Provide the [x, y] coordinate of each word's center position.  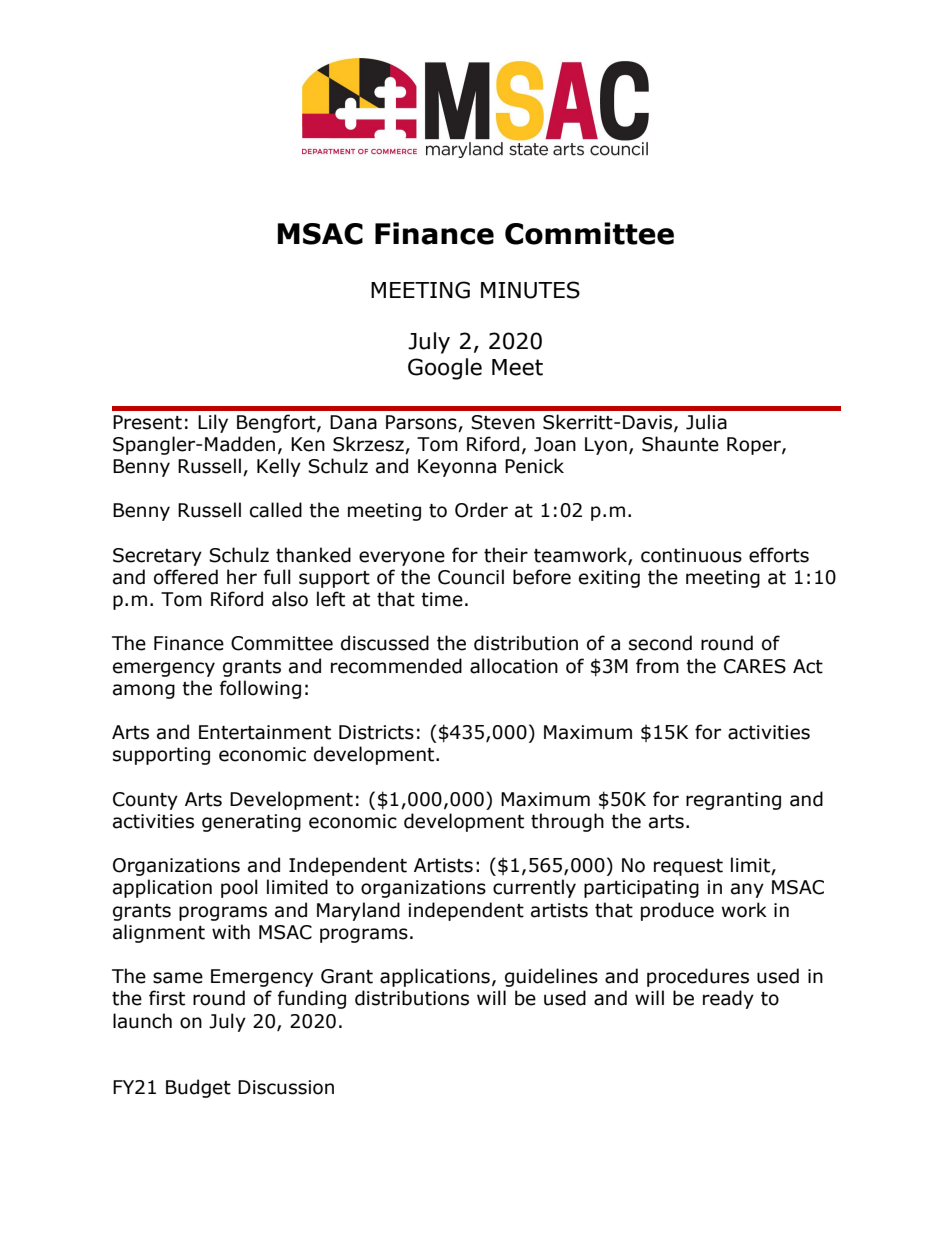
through [567, 822]
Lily [213, 423]
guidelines [551, 977]
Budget [198, 1088]
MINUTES [530, 290]
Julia [706, 422]
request [688, 867]
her [242, 577]
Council [471, 577]
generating [251, 823]
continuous [691, 555]
